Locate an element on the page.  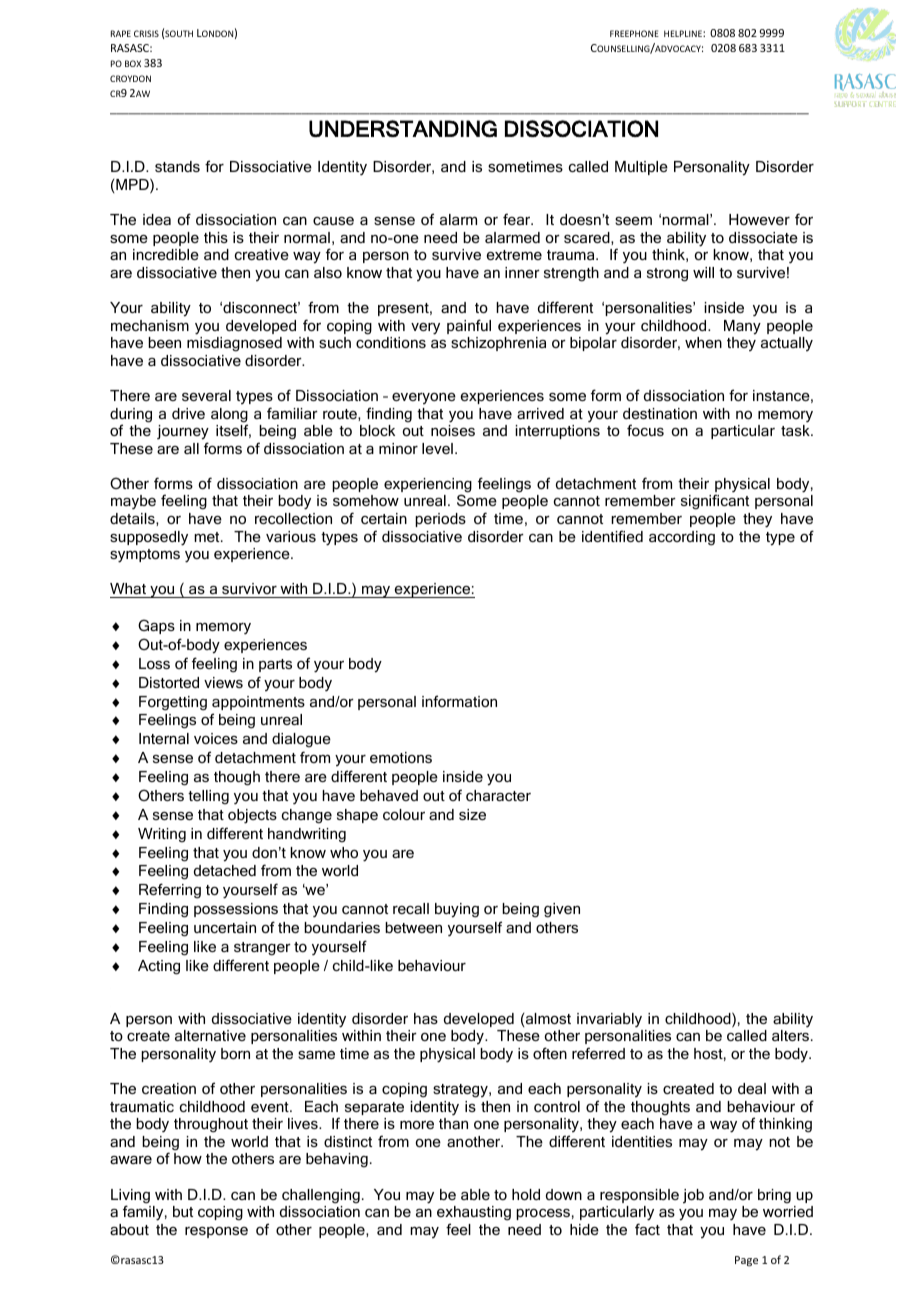
Multiple is located at coordinates (641, 168).
